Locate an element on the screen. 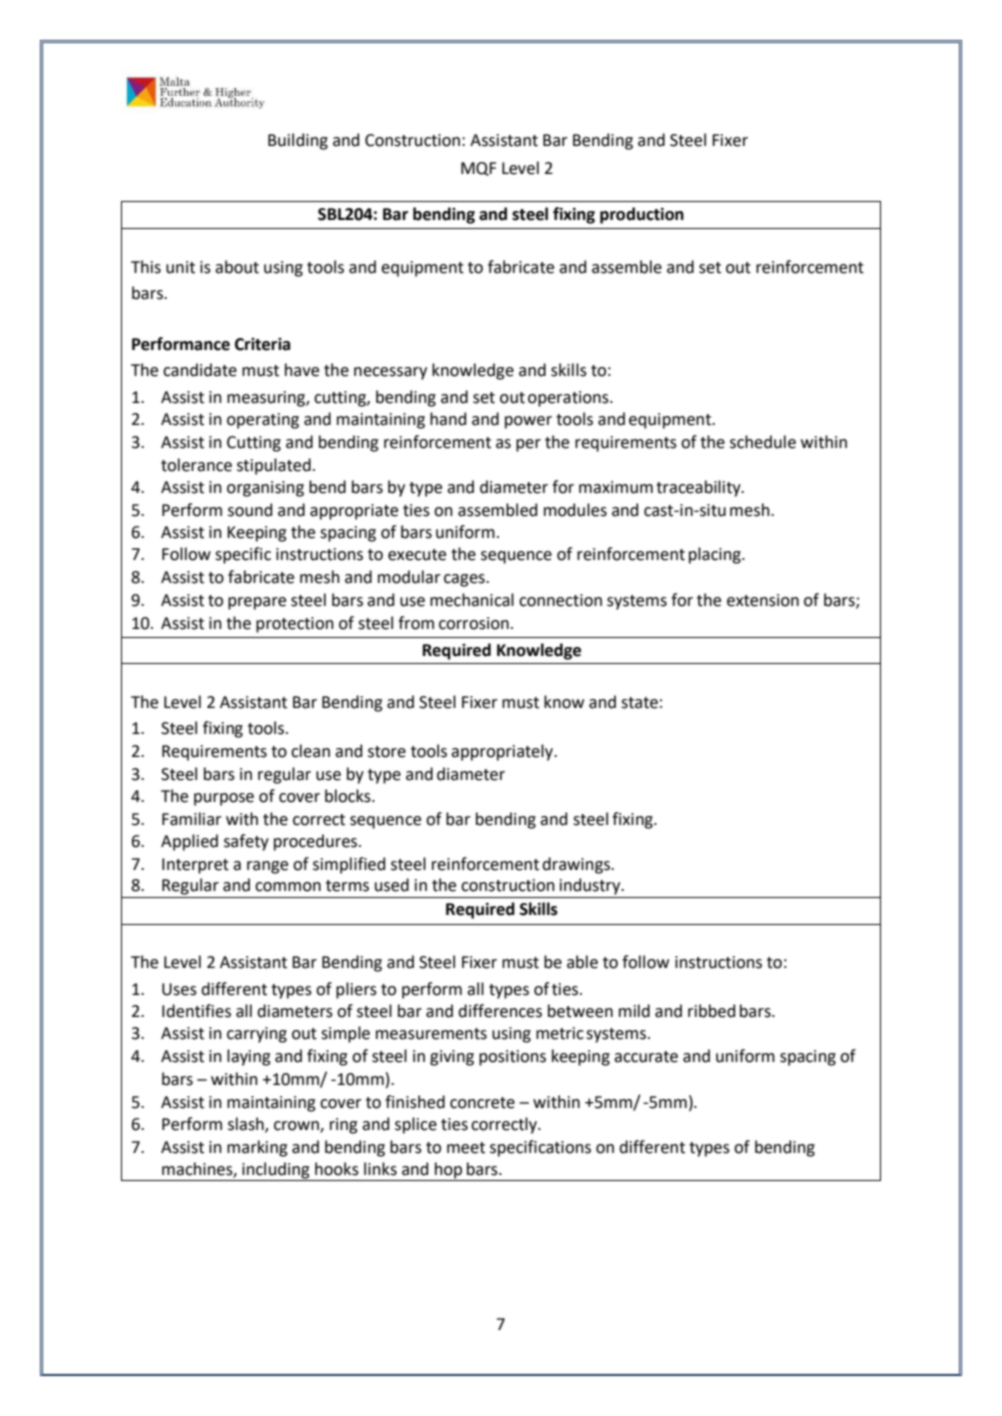 This screenshot has height=1416, width=1002. production is located at coordinates (642, 215).
